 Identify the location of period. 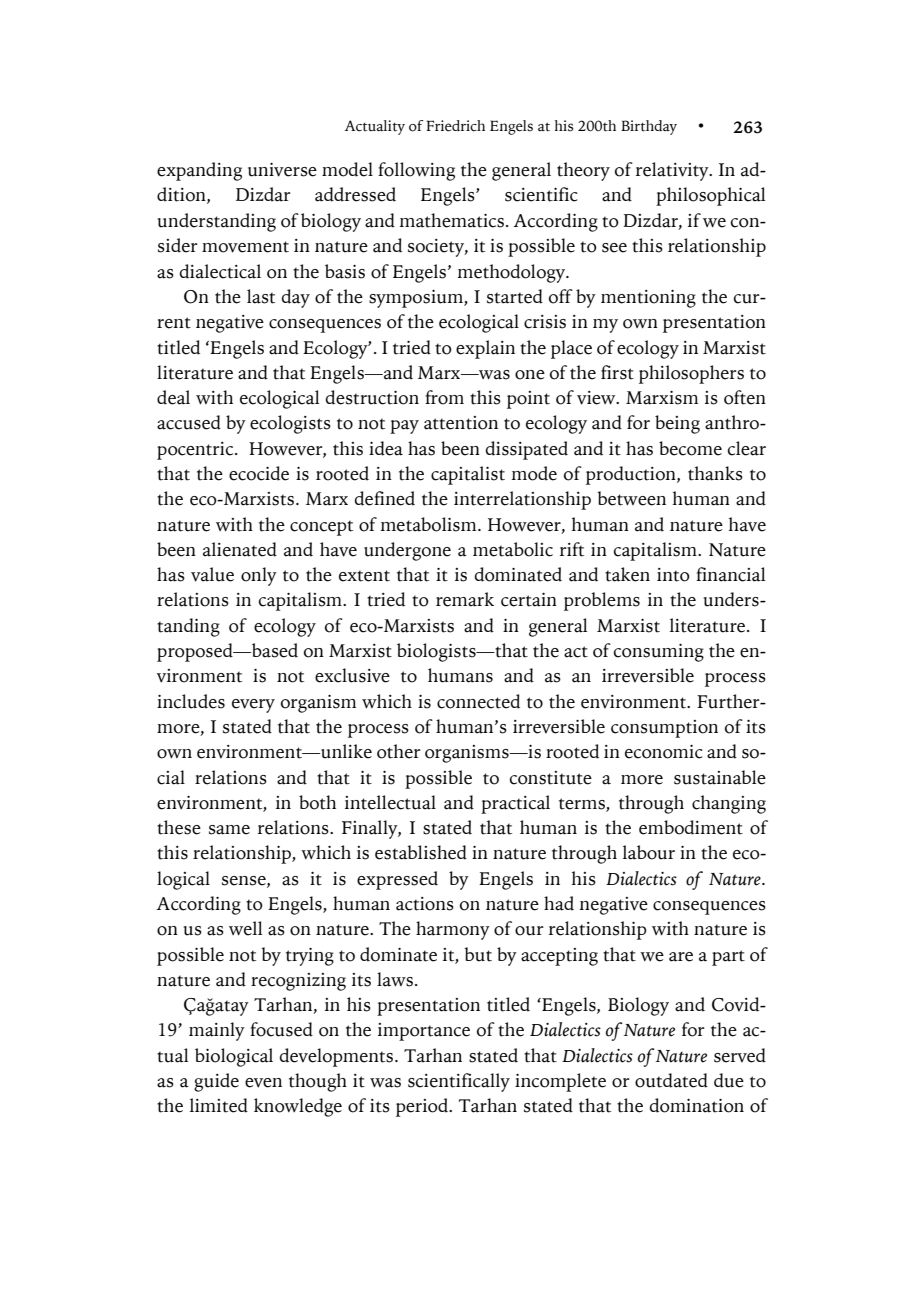
(423, 1107).
